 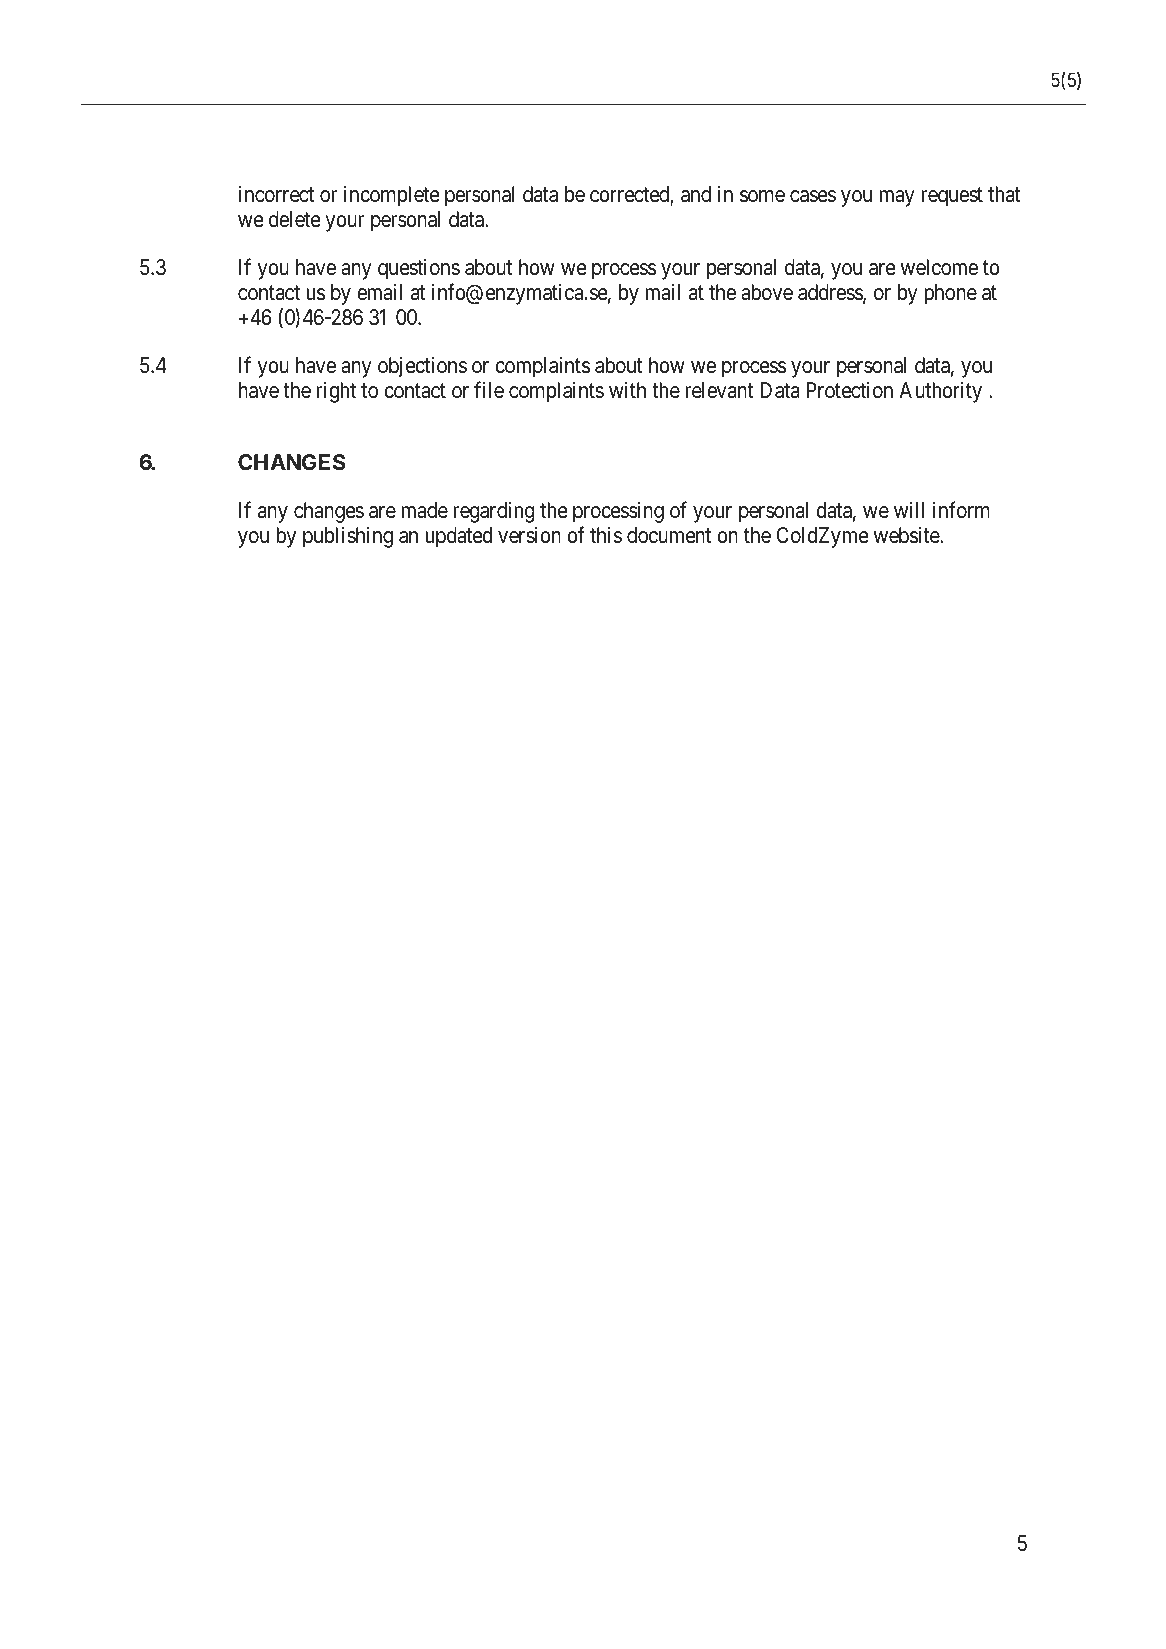 I want to click on and, so click(x=696, y=194).
